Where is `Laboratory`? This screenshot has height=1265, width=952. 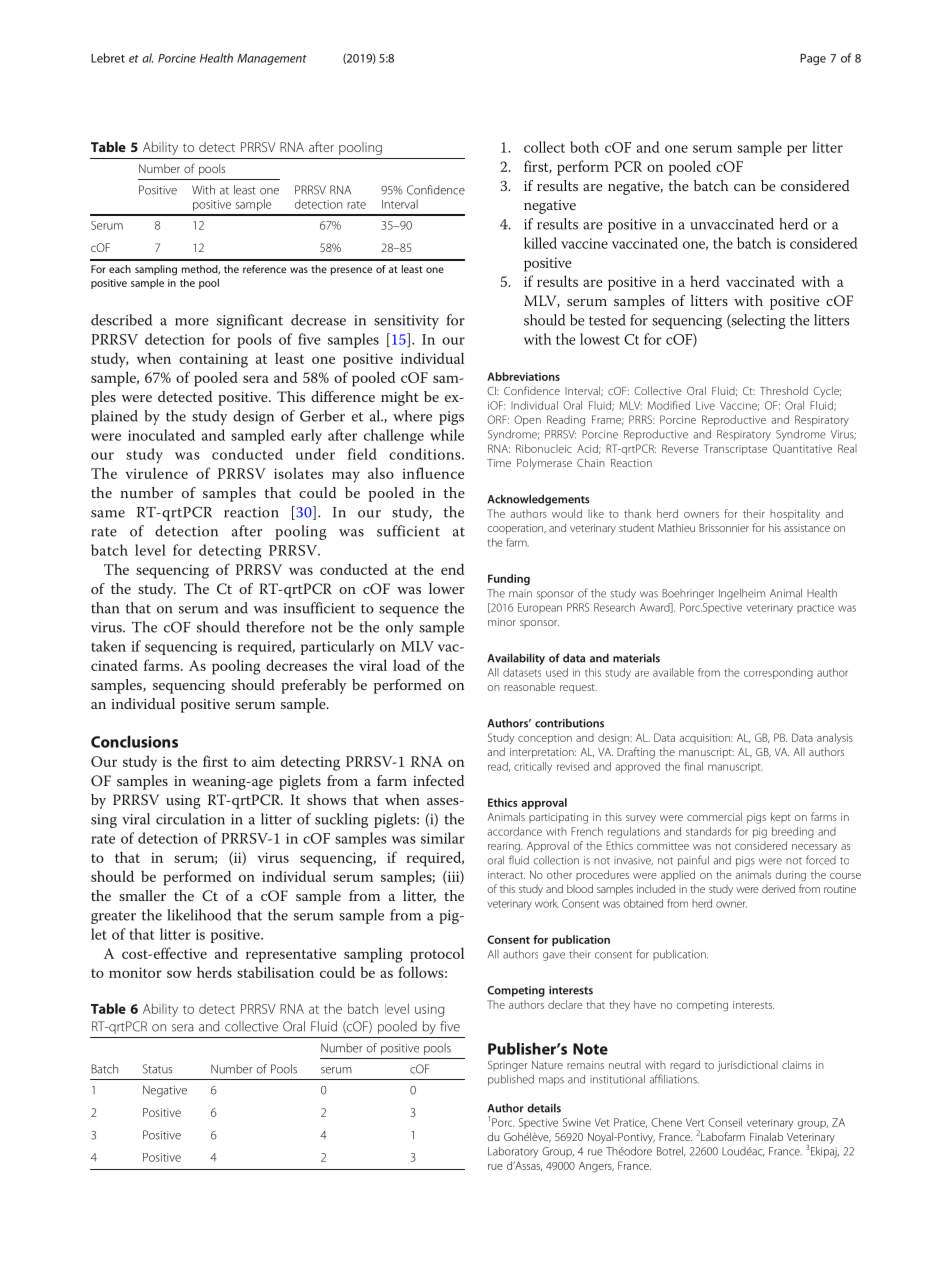 Laboratory is located at coordinates (513, 1152).
